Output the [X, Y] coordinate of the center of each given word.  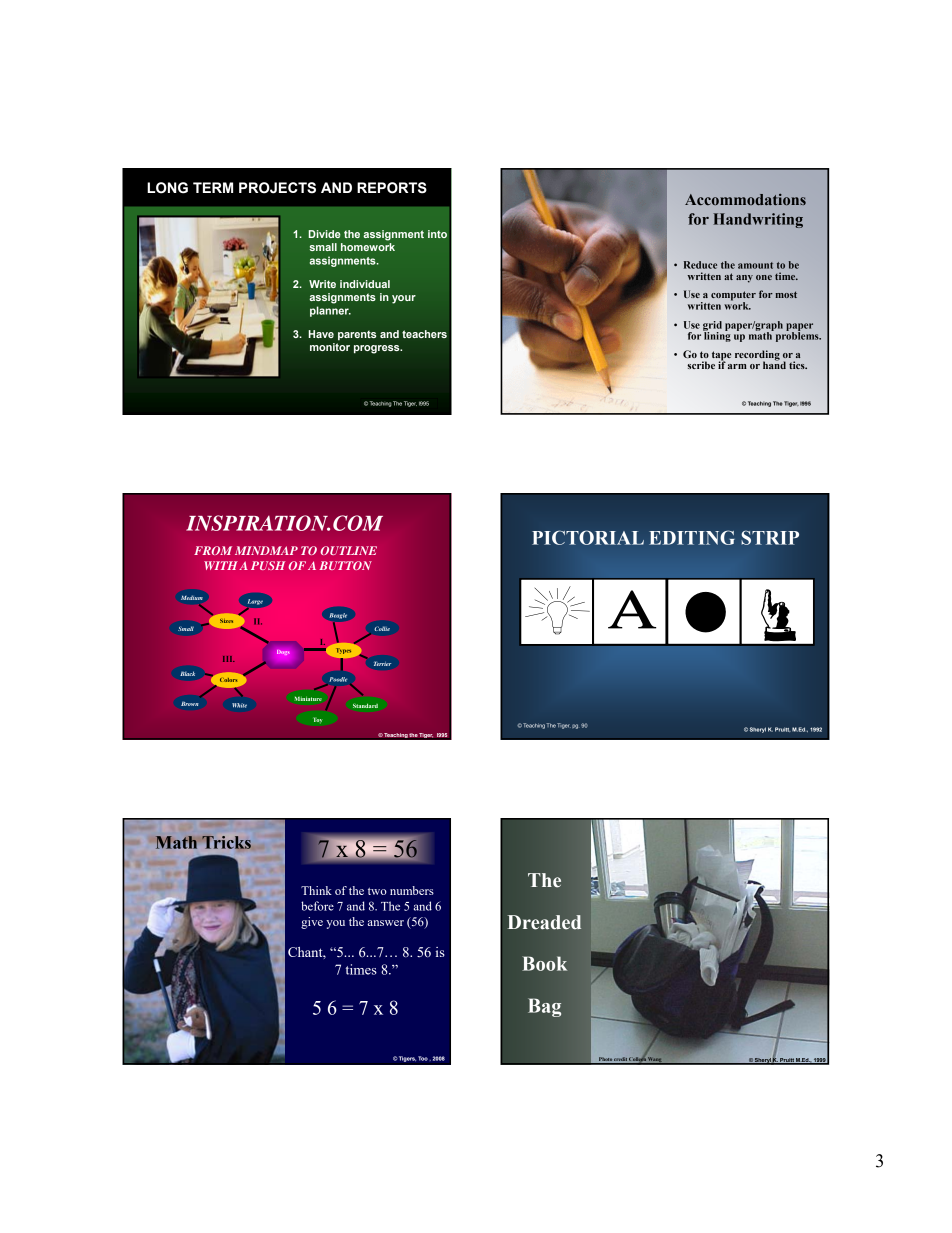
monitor [330, 347]
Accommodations [745, 200]
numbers [412, 890]
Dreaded [545, 922]
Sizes [226, 621]
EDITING [692, 537]
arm [737, 366]
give [312, 923]
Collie [382, 628]
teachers [424, 334]
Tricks [226, 842]
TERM [213, 187]
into [437, 234]
